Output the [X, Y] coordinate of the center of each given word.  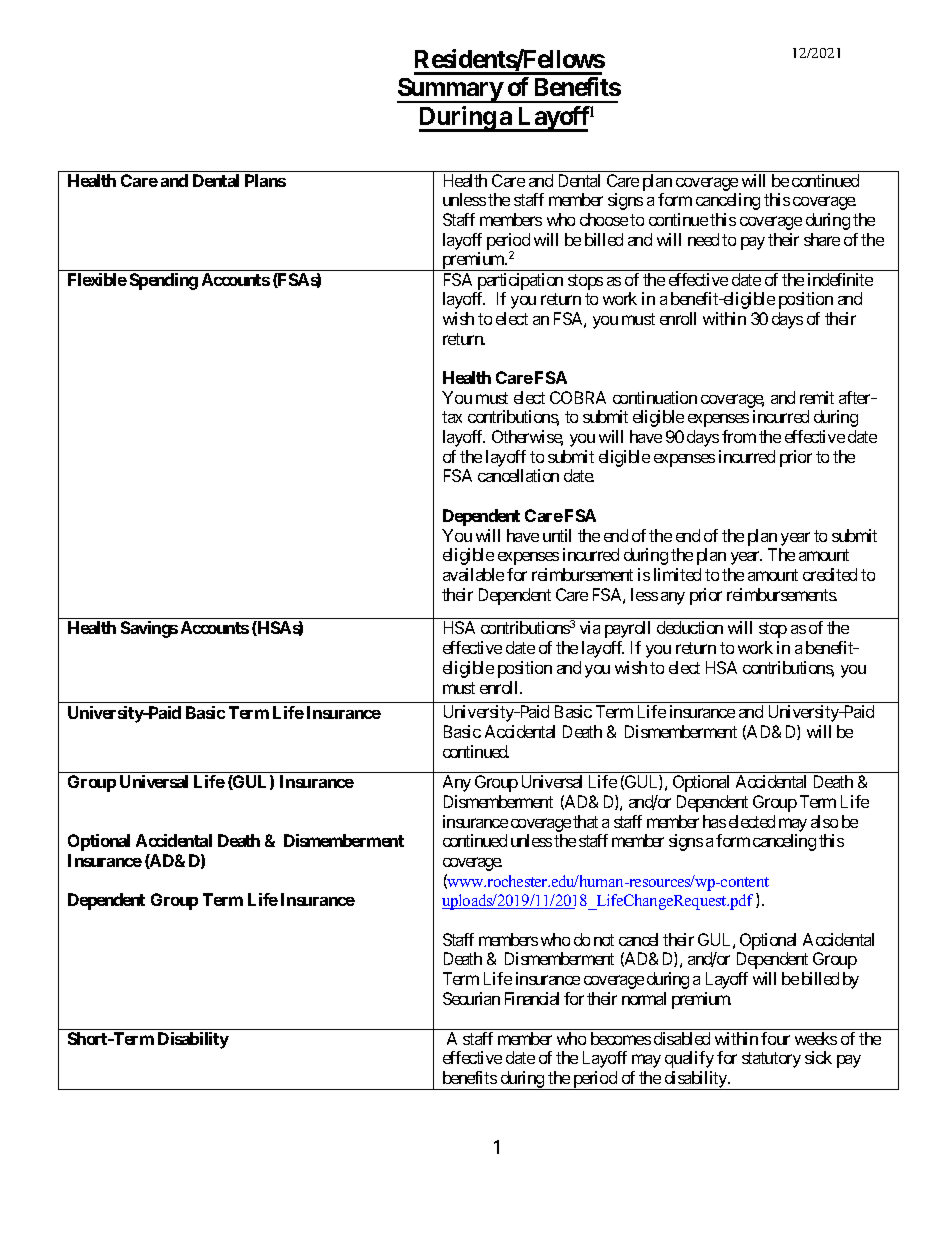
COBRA [578, 397]
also [824, 821]
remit [817, 397]
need [703, 239]
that [585, 821]
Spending [164, 281]
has [714, 821]
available [473, 574]
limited [677, 574]
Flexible [97, 279]
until [557, 535]
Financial [532, 998]
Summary [450, 90]
